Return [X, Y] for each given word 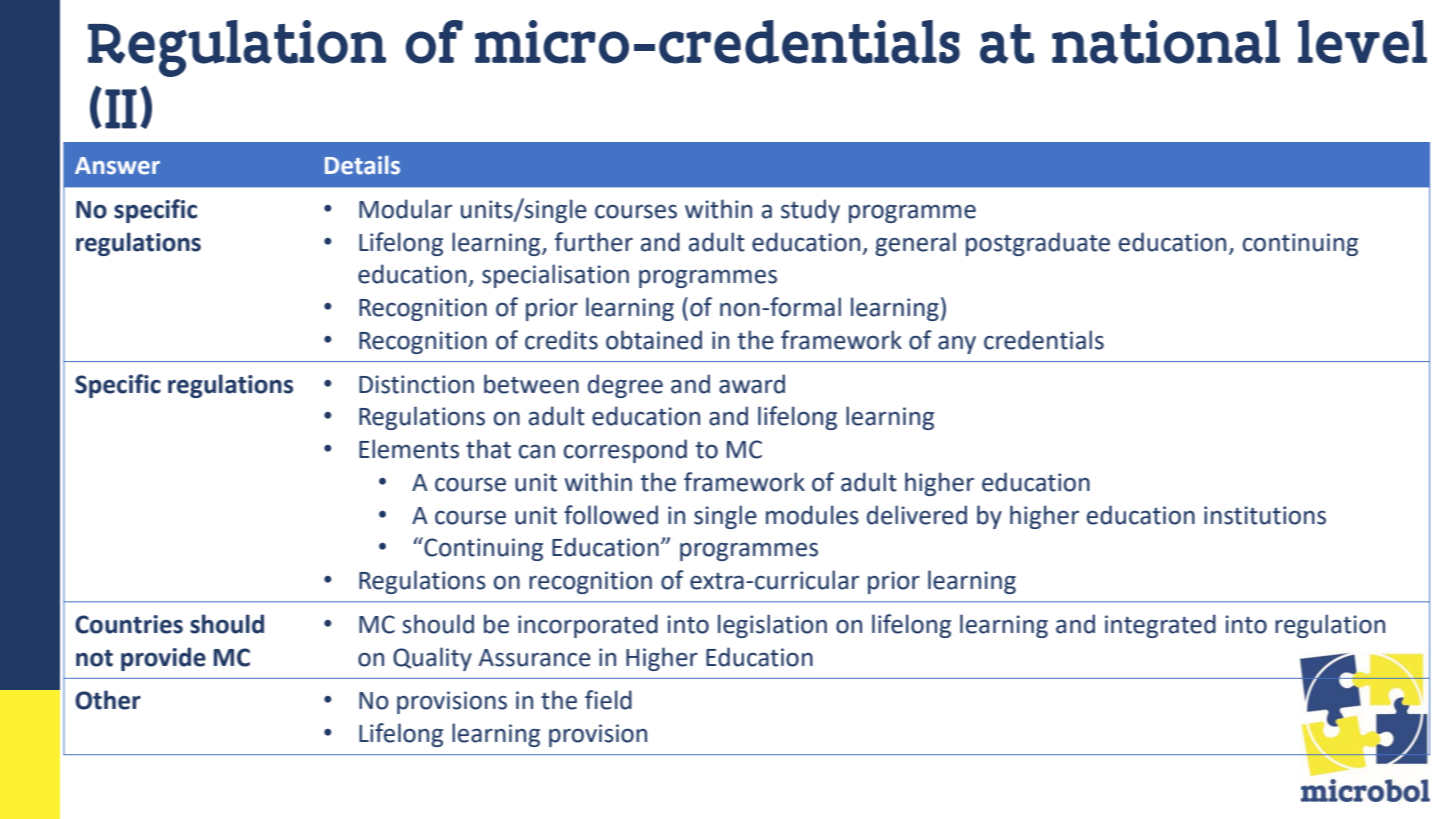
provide [163, 659]
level [1362, 42]
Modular [405, 209]
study [810, 211]
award [752, 384]
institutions [1265, 515]
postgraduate [1038, 244]
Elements [409, 449]
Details [362, 165]
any [957, 345]
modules [812, 515]
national [1166, 42]
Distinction [416, 384]
